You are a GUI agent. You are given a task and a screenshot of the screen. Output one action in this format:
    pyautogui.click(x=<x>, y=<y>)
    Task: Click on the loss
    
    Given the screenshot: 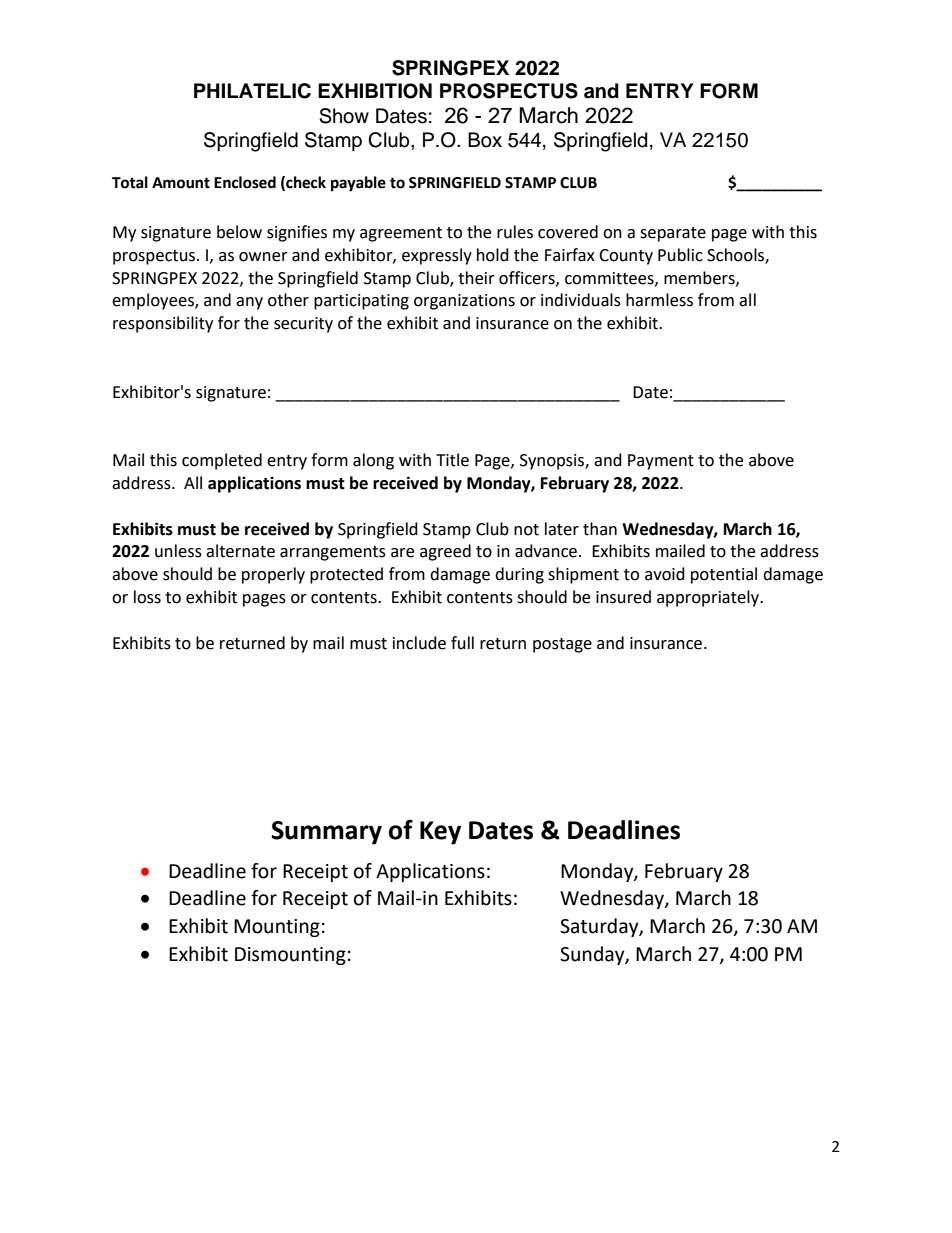 What is the action you would take?
    pyautogui.click(x=147, y=597)
